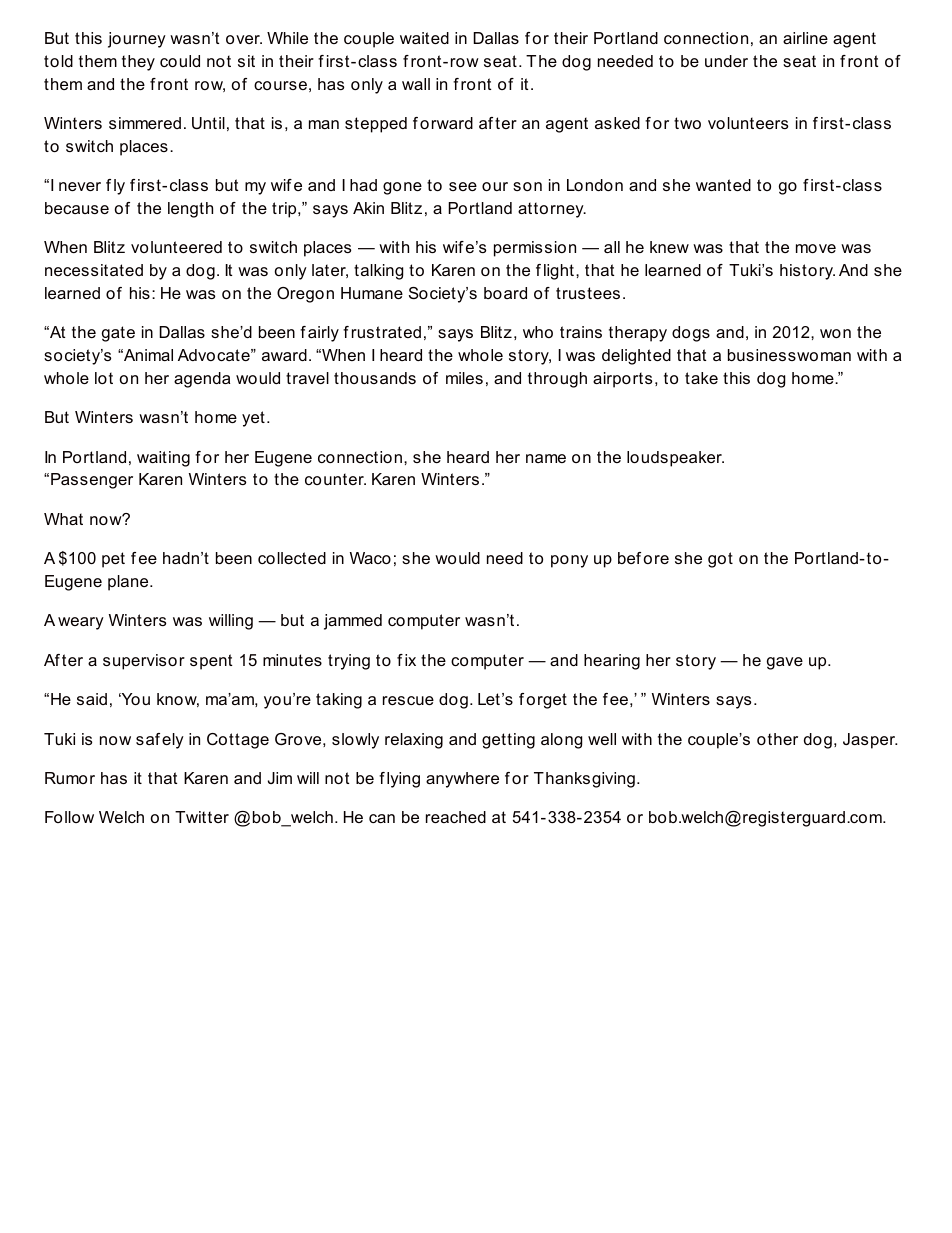  Describe the element at coordinates (723, 185) in the screenshot. I see `wanted` at that location.
